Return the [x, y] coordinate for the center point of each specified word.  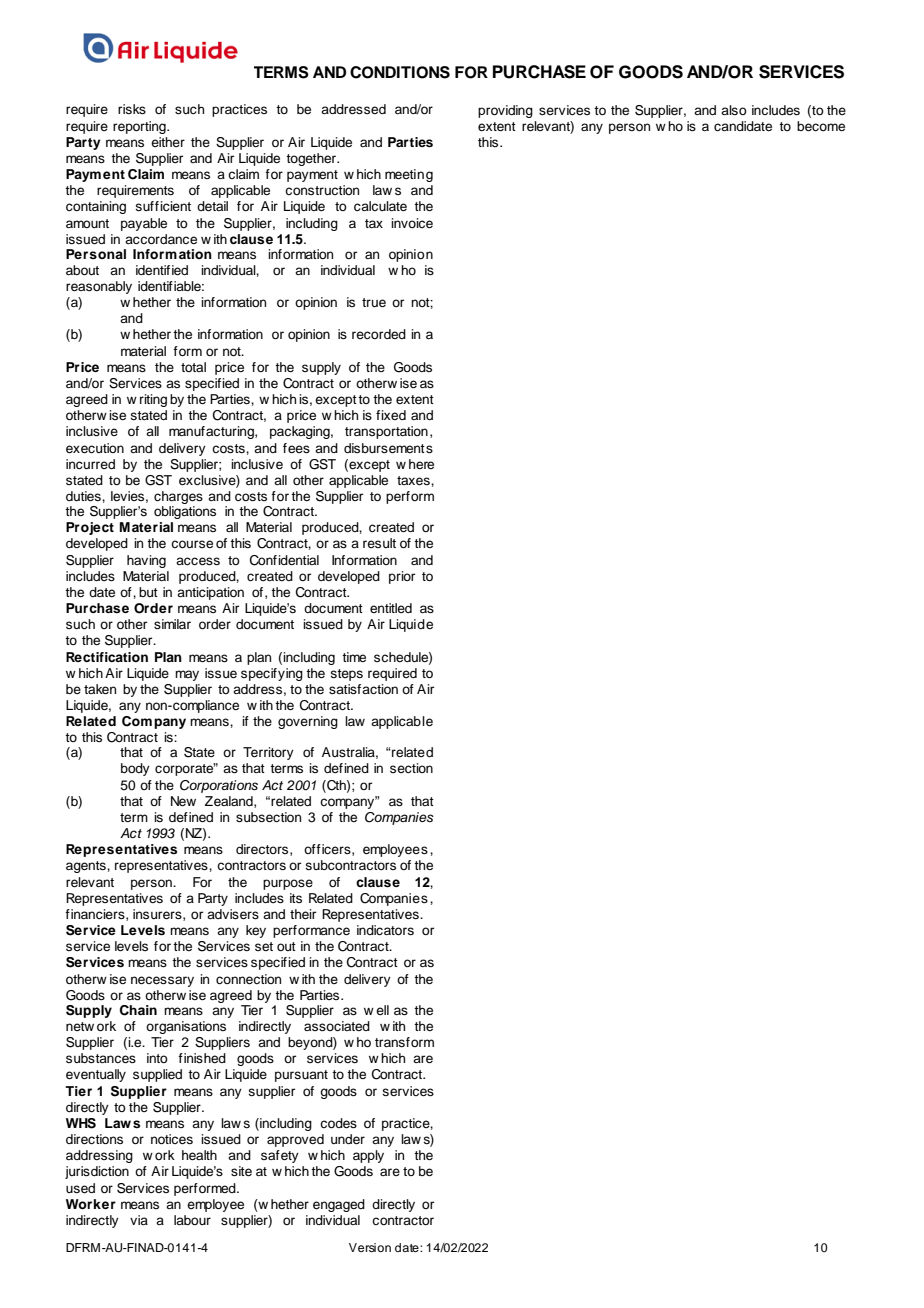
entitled [391, 608]
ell [382, 1010]
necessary [162, 981]
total [193, 367]
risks [132, 109]
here [421, 464]
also [734, 110]
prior [402, 577]
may [187, 675]
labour [192, 1220]
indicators [385, 930]
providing [505, 111]
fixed [391, 415]
